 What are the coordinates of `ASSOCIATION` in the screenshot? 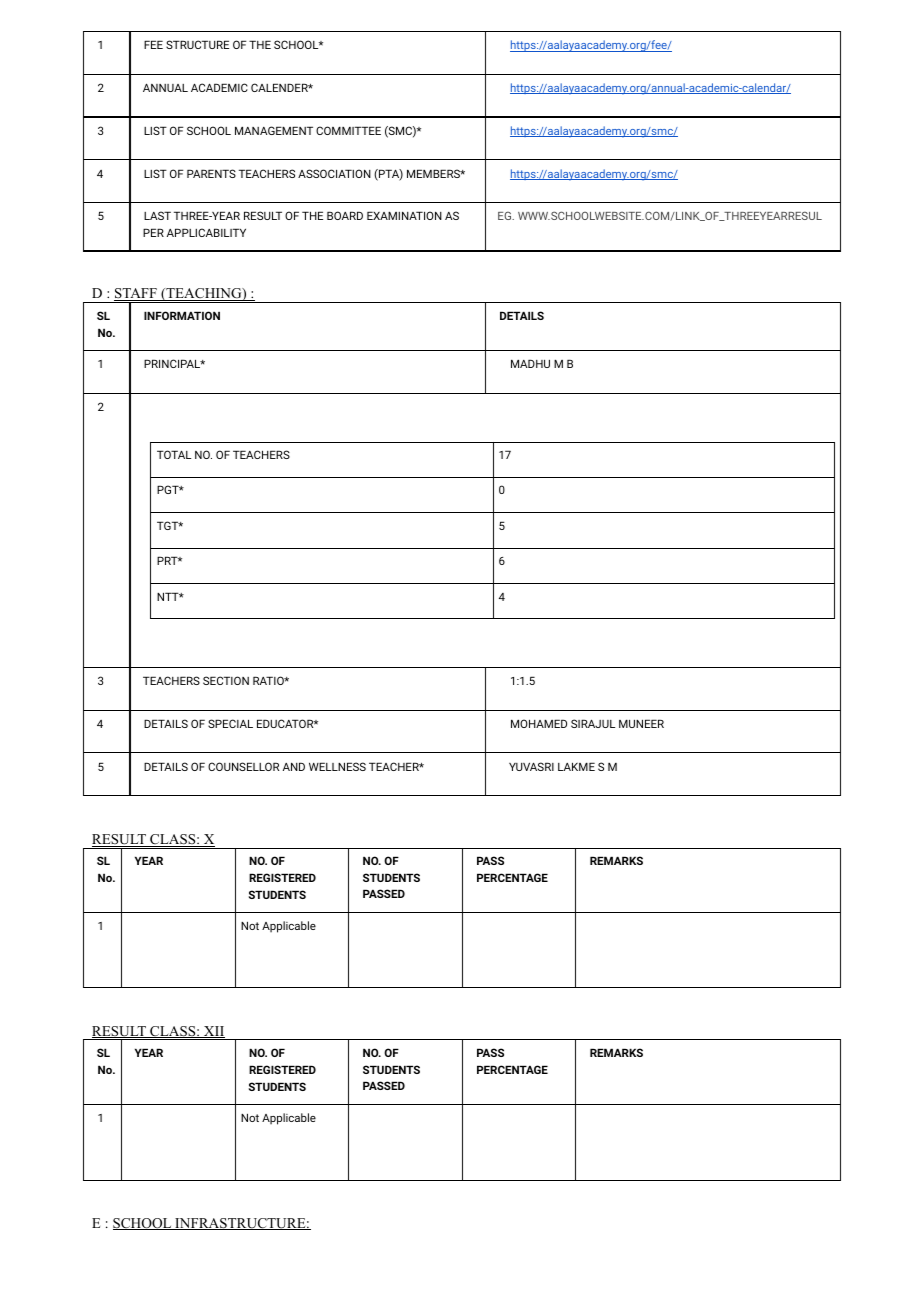 It's located at (334, 173).
